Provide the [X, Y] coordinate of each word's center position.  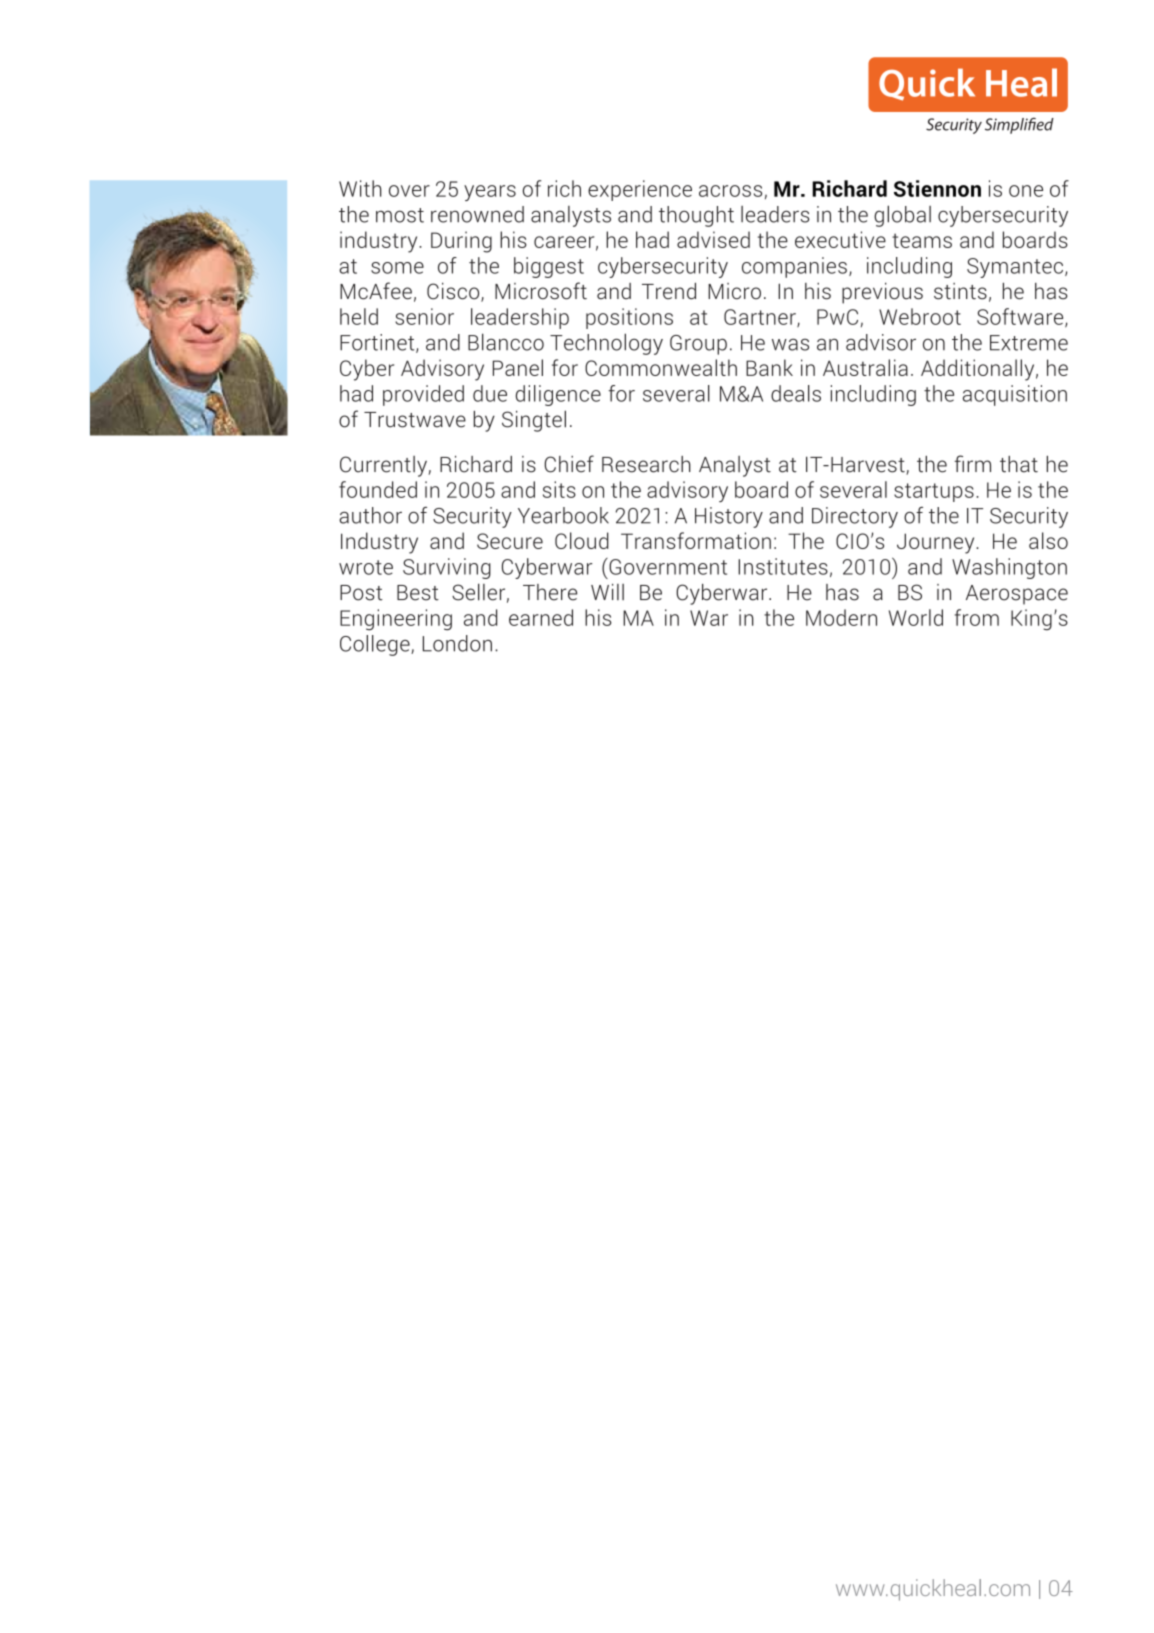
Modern [841, 617]
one [1026, 191]
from [977, 617]
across [730, 191]
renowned [477, 214]
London [457, 643]
